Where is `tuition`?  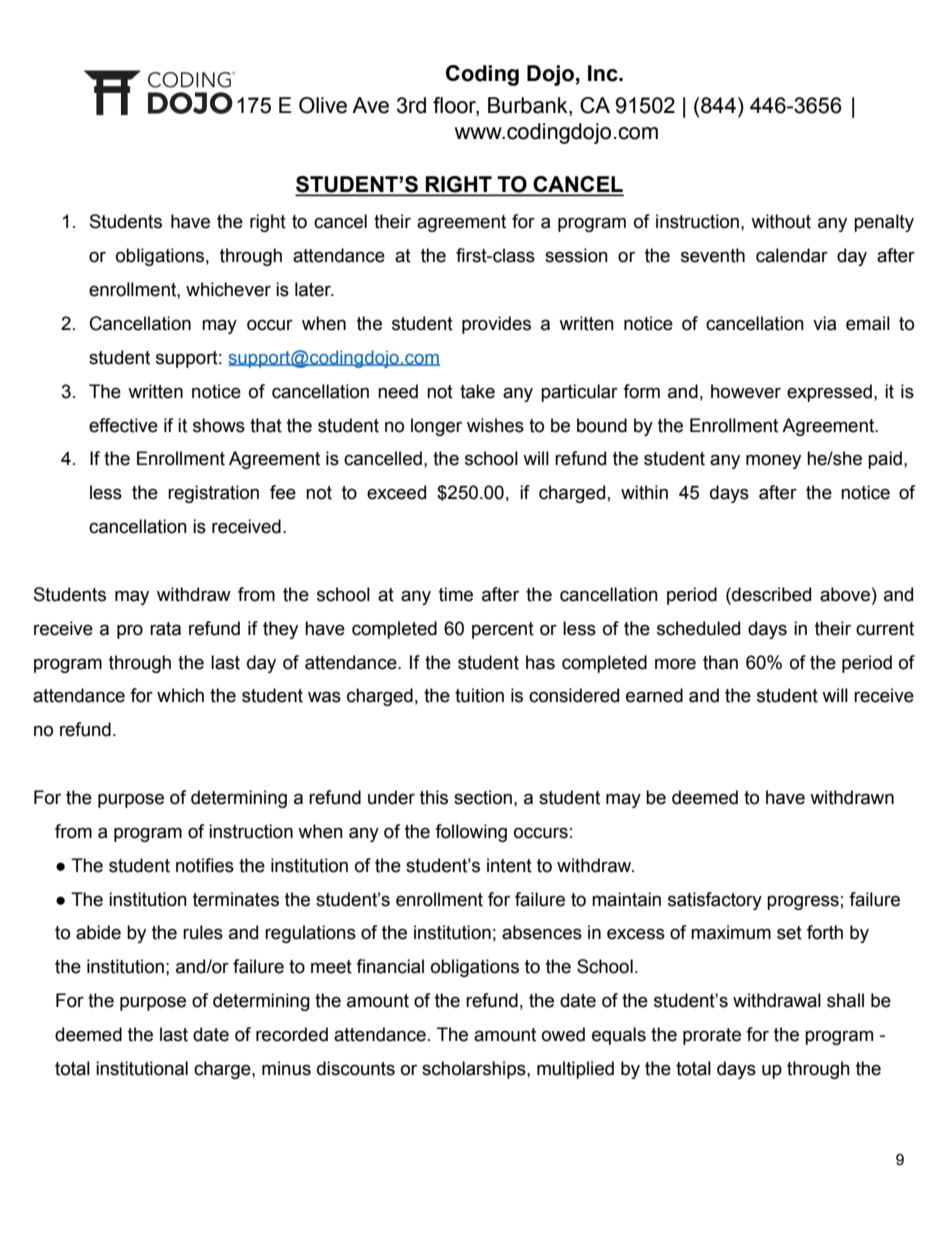 tuition is located at coordinates (479, 695).
